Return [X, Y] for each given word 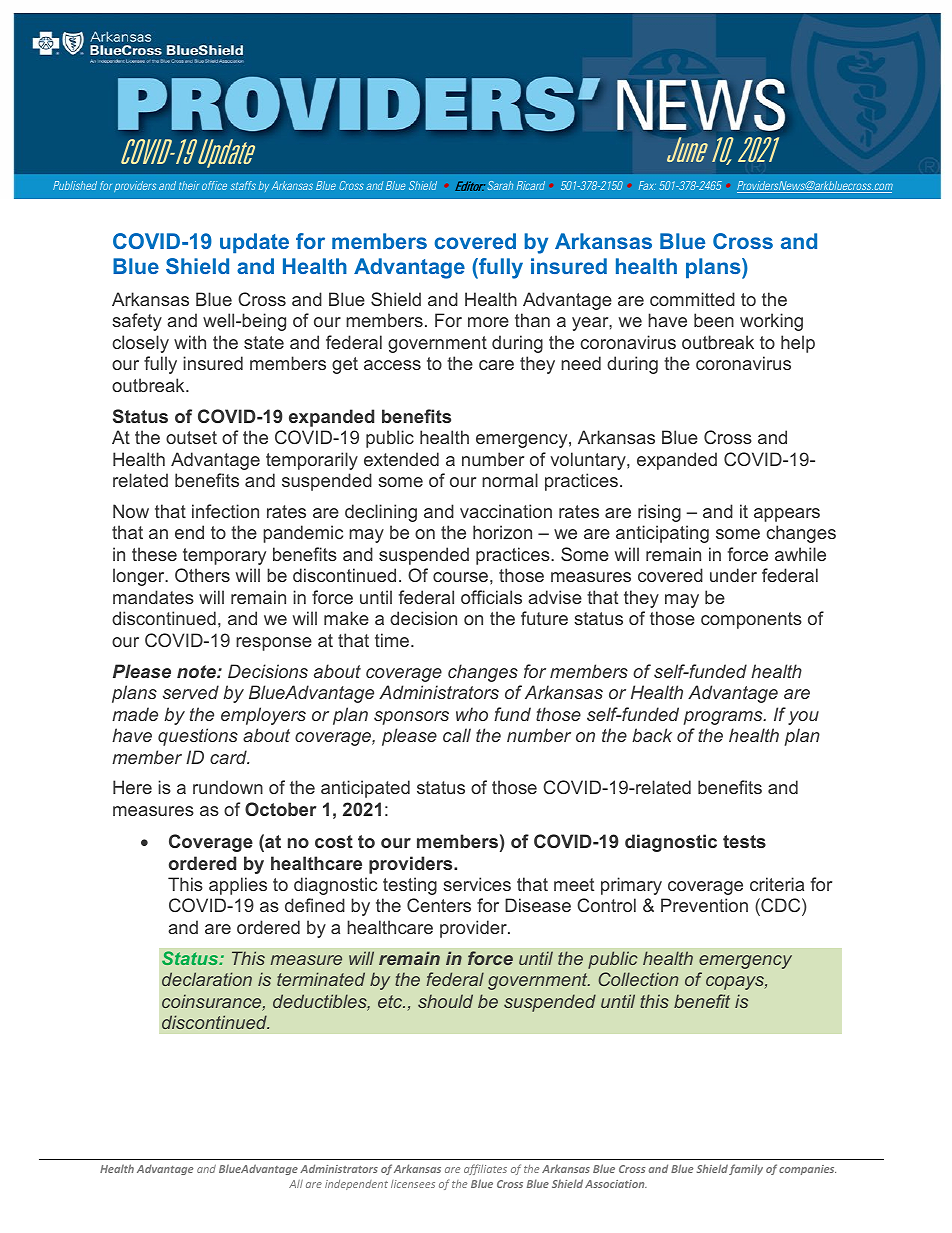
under [733, 575]
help [798, 344]
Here [132, 787]
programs [724, 718]
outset [191, 437]
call [457, 735]
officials [491, 597]
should [445, 1001]
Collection [639, 979]
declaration [207, 979]
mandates [153, 597]
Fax [647, 185]
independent [356, 1185]
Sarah [500, 185]
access [392, 365]
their [189, 185]
